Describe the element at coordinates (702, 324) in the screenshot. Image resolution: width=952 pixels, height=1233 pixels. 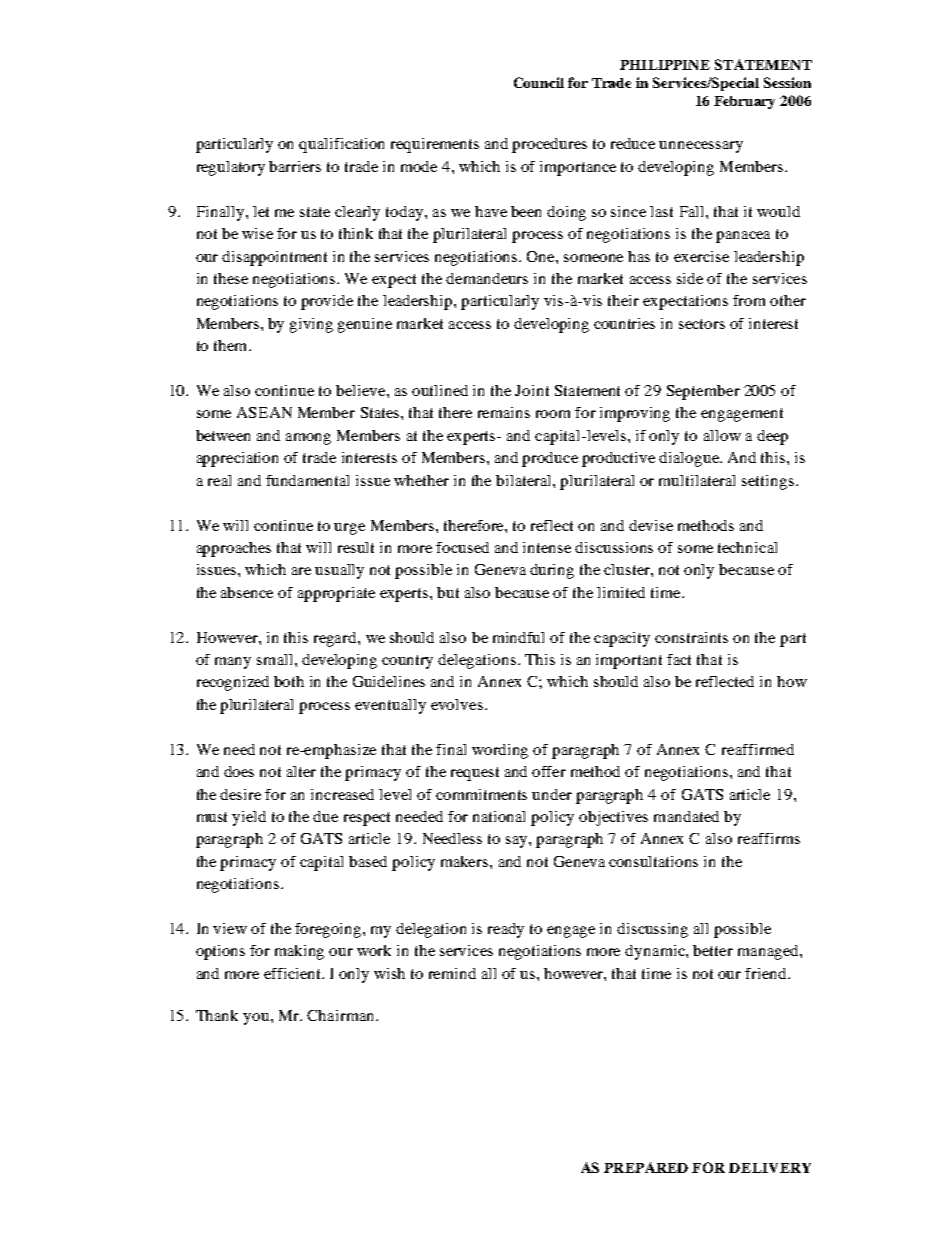
I see `sectors` at that location.
